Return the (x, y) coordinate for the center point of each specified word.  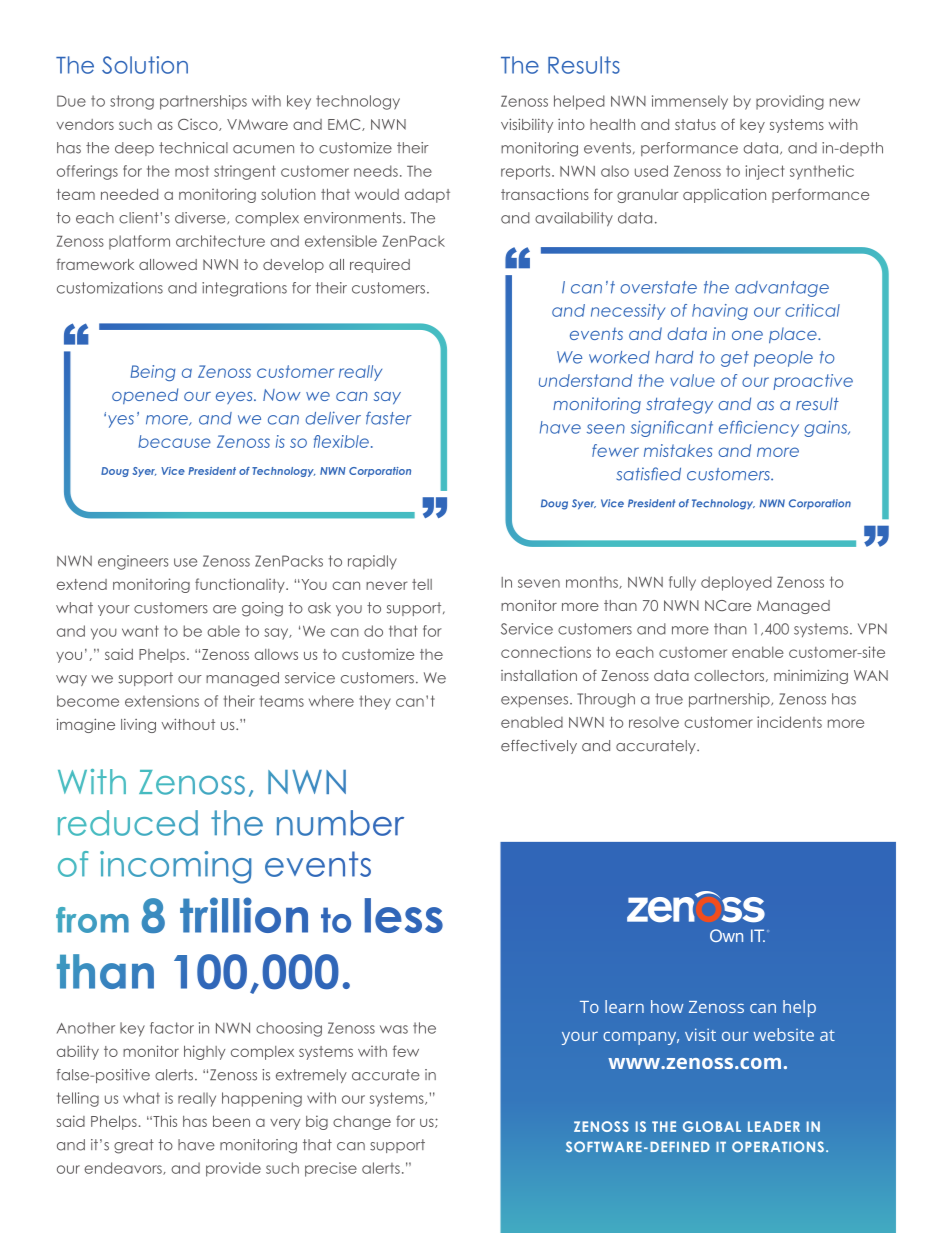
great (134, 1146)
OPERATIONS (778, 1147)
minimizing (811, 676)
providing (790, 102)
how (667, 1006)
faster (389, 418)
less (404, 915)
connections (546, 652)
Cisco (199, 124)
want (140, 631)
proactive (813, 382)
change (362, 1123)
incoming (175, 867)
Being (153, 373)
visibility (527, 125)
